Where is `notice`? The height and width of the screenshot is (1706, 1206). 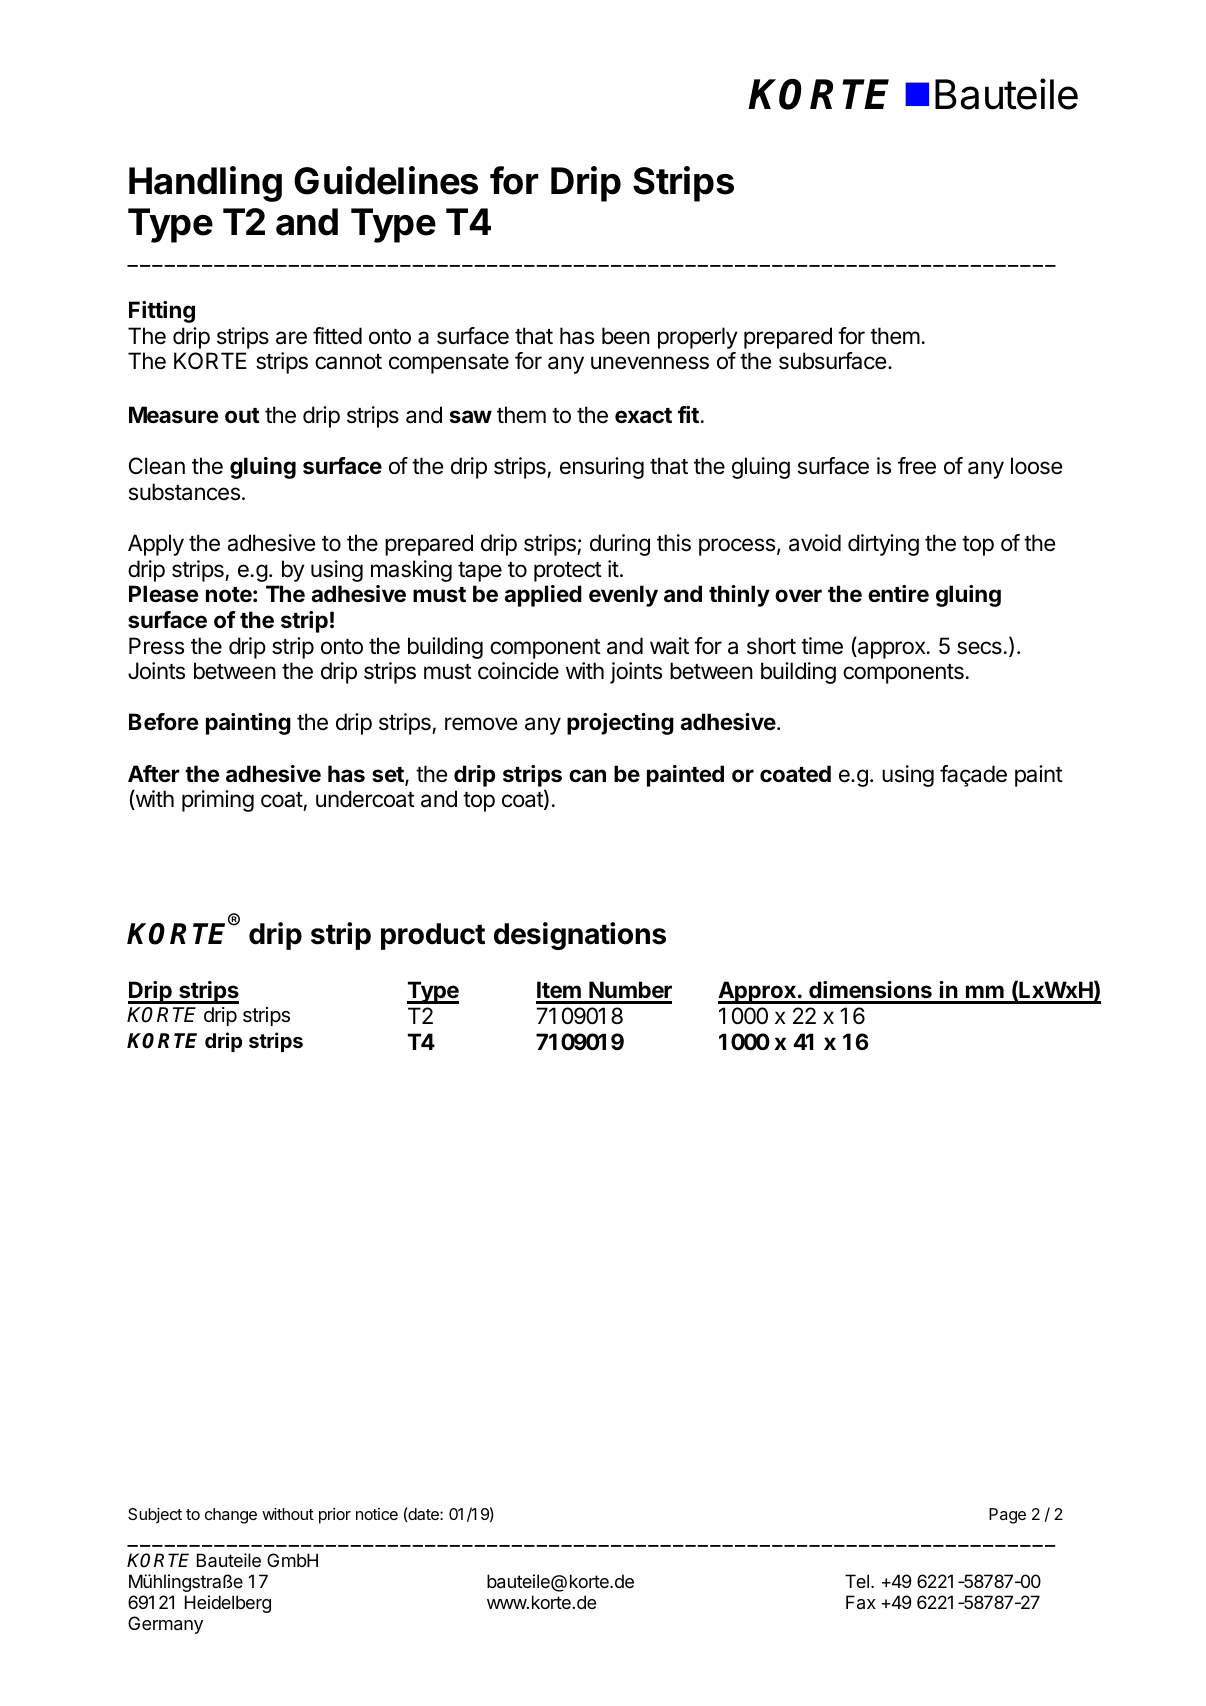
notice is located at coordinates (377, 1514).
